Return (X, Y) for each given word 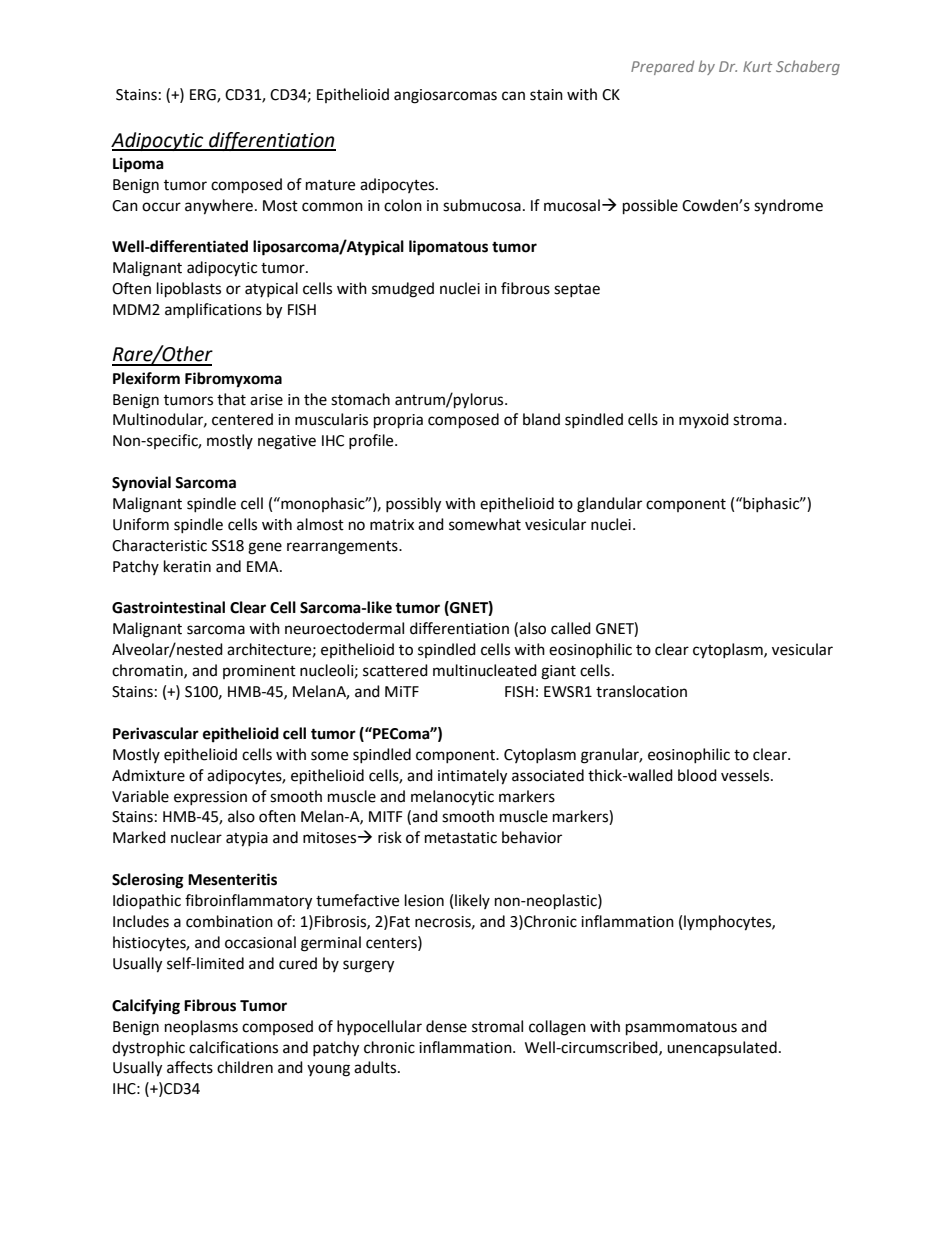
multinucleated (485, 670)
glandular (609, 505)
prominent (259, 672)
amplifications (213, 310)
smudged (403, 290)
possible (650, 207)
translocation (641, 691)
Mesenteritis (232, 879)
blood (697, 775)
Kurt (757, 66)
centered (242, 419)
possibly (413, 505)
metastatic (461, 838)
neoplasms (201, 1027)
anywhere (219, 207)
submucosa (482, 205)
